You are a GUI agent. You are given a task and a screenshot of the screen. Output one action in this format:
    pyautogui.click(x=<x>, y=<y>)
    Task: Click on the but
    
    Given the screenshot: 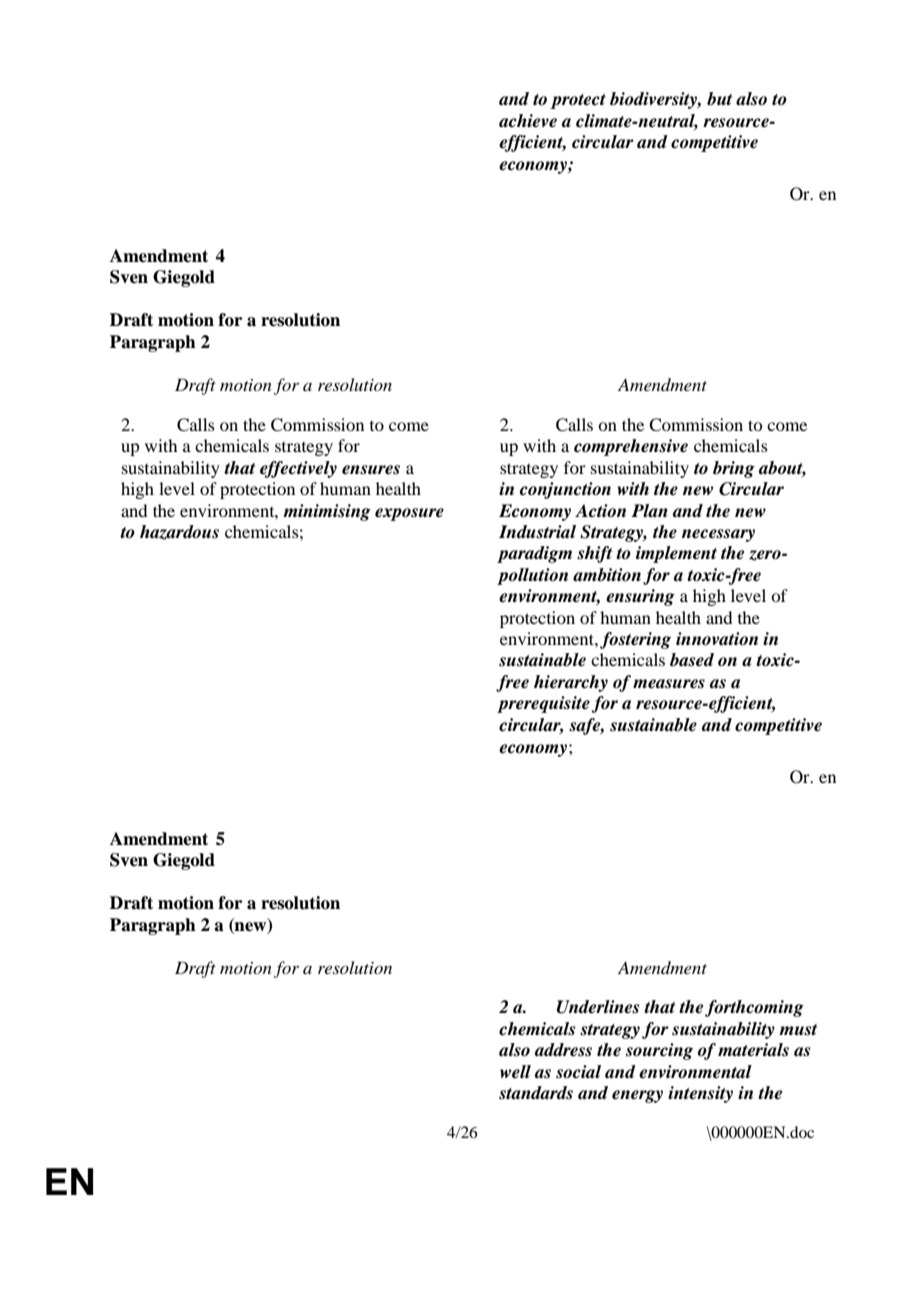 What is the action you would take?
    pyautogui.click(x=719, y=99)
